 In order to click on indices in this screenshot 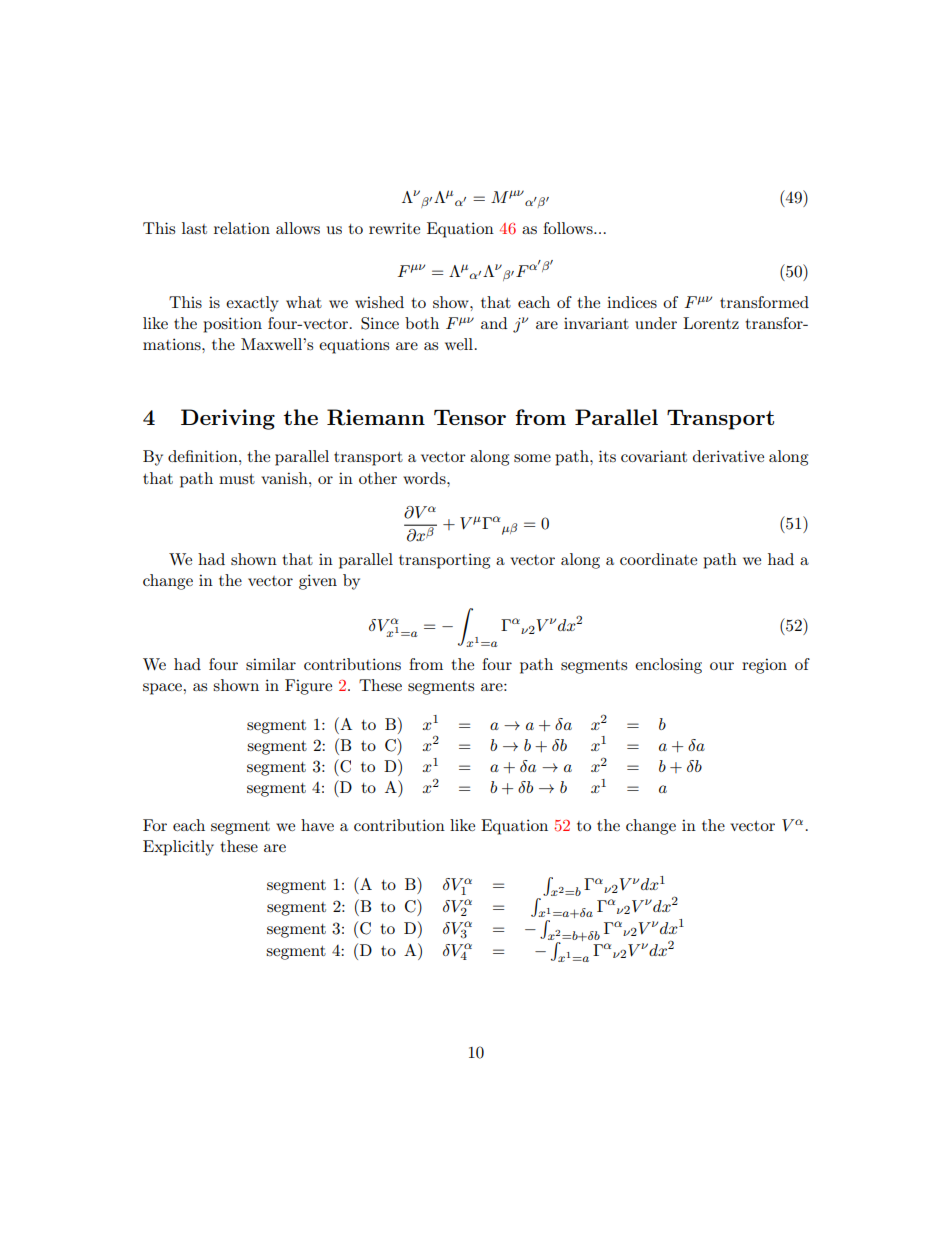, I will do `click(632, 302)`.
